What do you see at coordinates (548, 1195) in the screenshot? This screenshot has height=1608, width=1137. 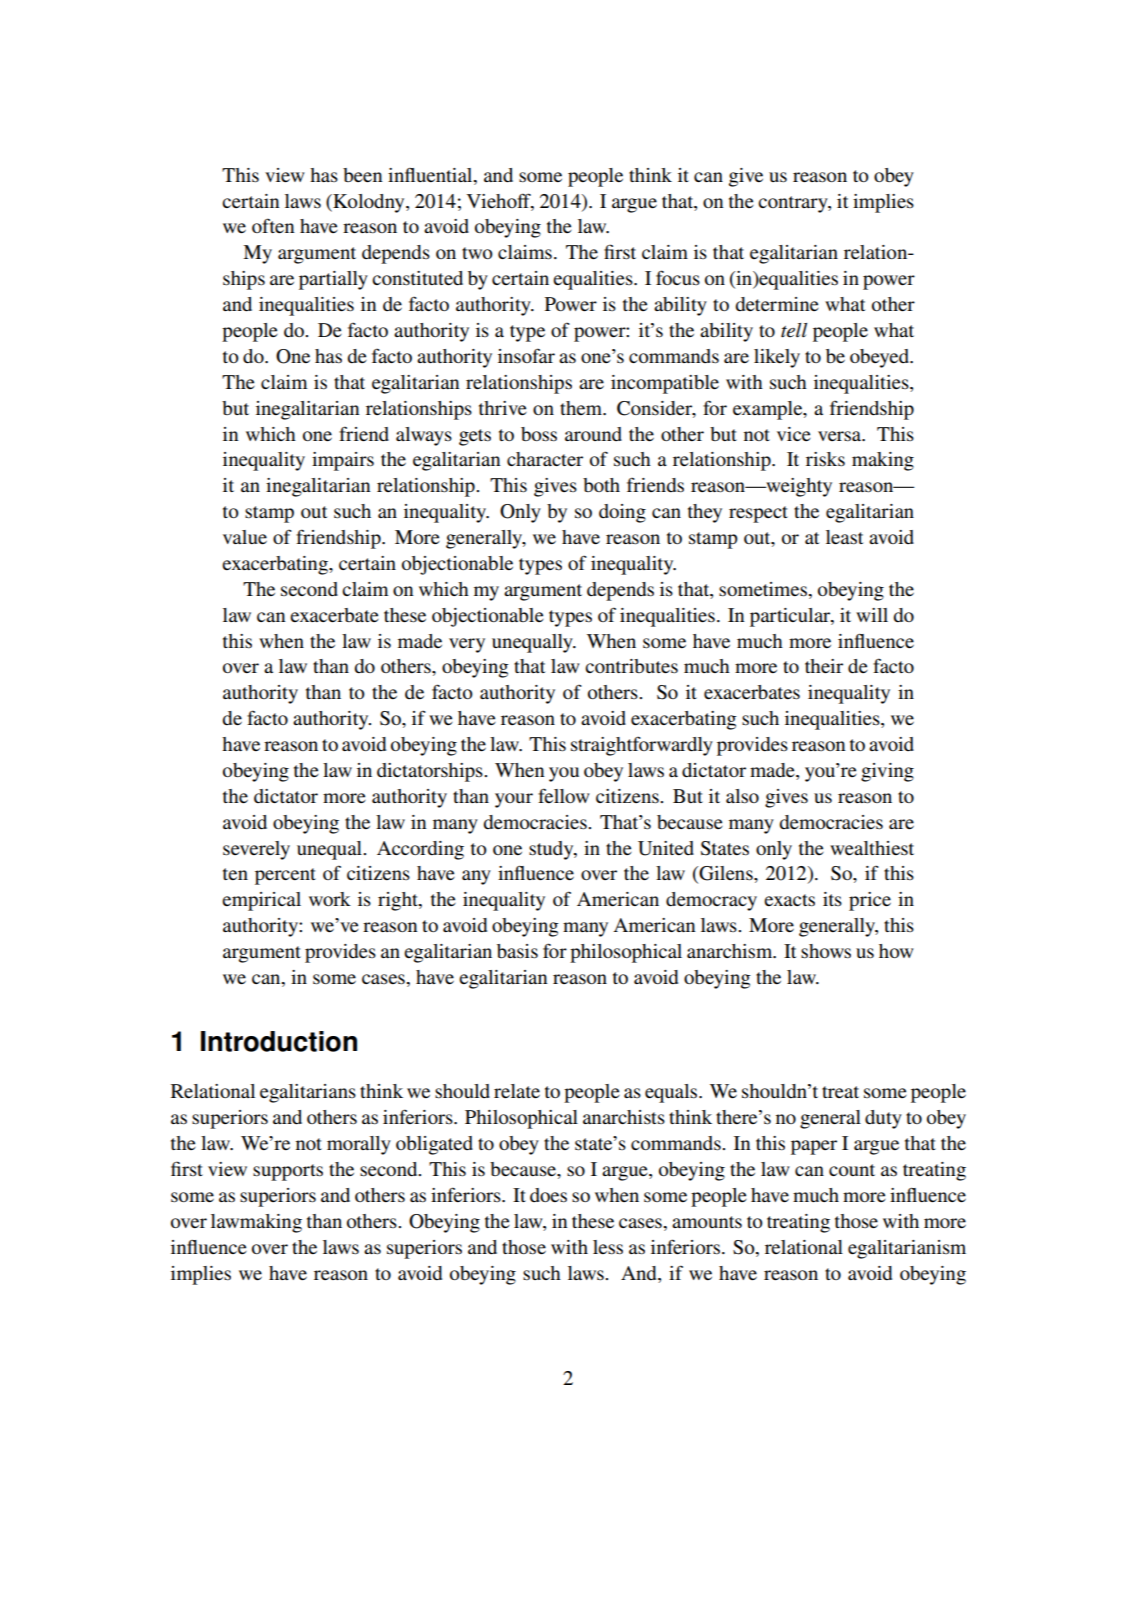 I see `does` at bounding box center [548, 1195].
